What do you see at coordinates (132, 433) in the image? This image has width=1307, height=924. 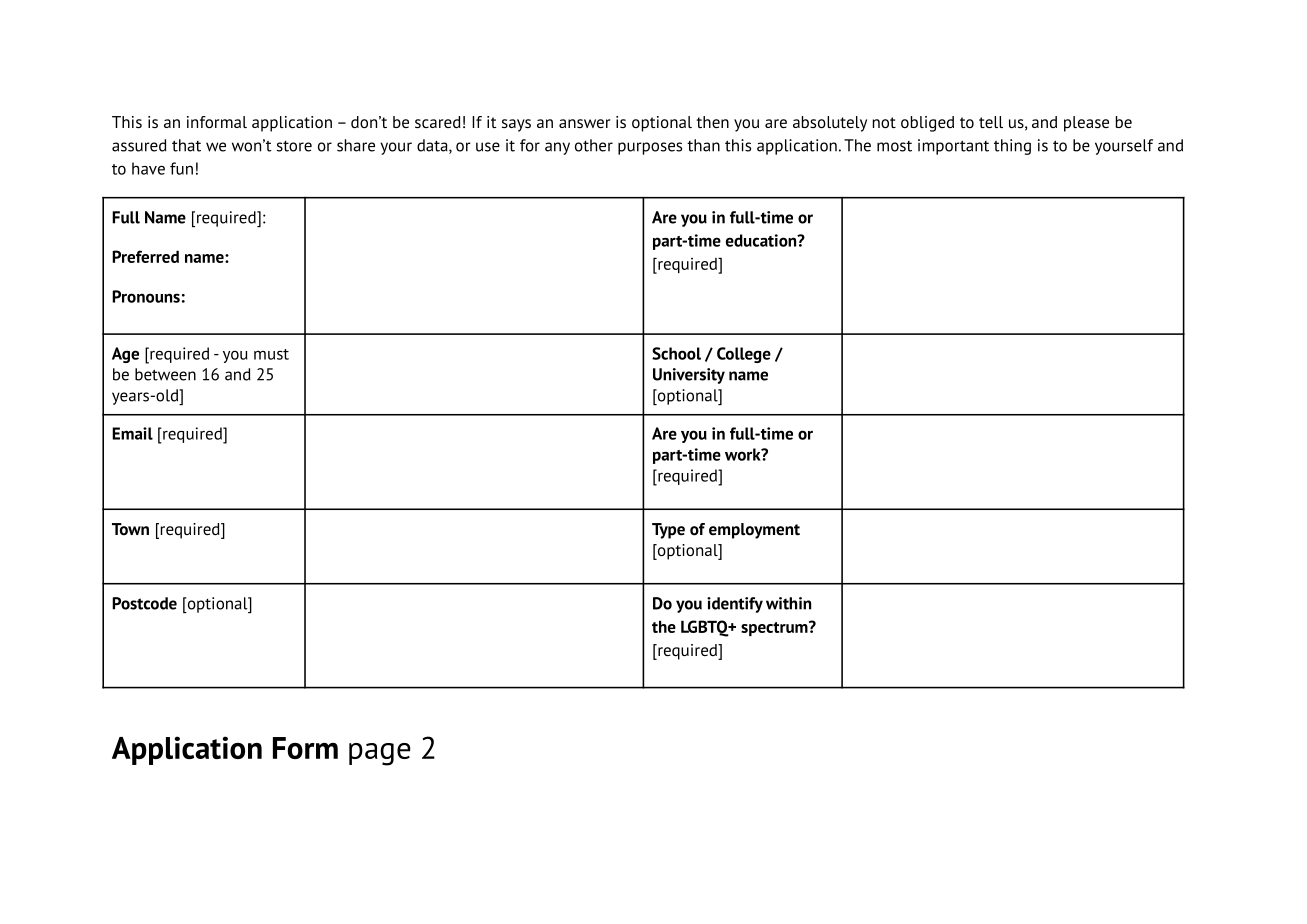 I see `Email` at bounding box center [132, 433].
